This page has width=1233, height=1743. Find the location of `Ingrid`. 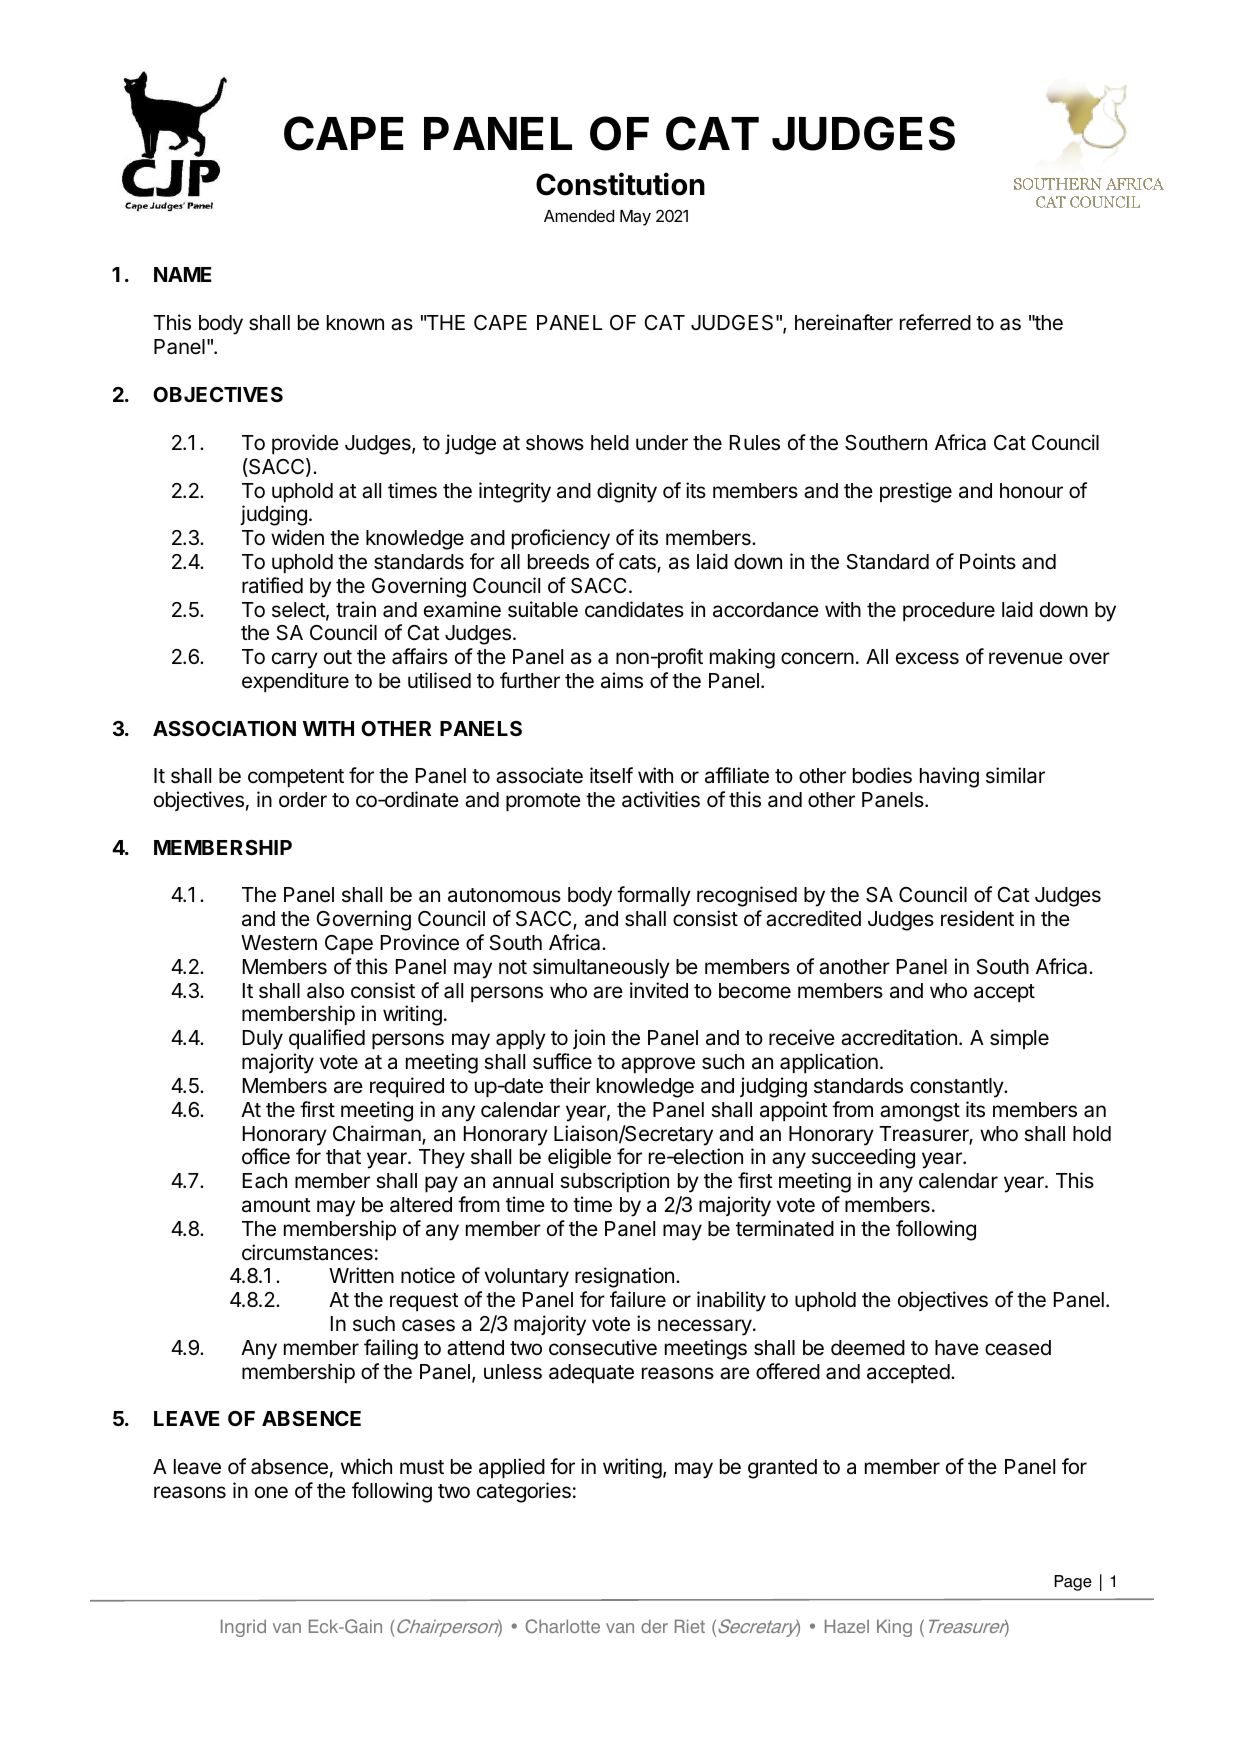

Ingrid is located at coordinates (243, 1628).
